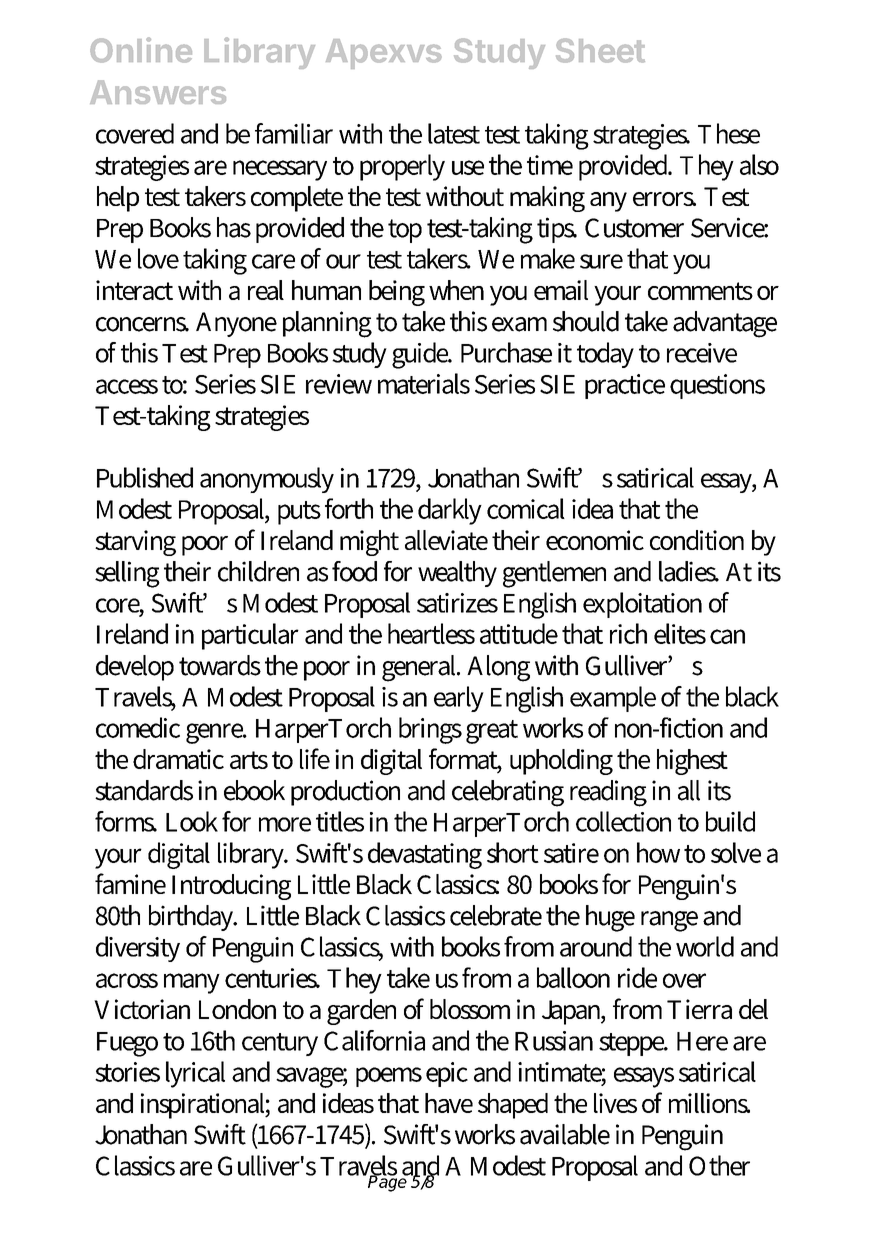 The image size is (875, 1241). What do you see at coordinates (702, 353) in the screenshot?
I see `receive` at bounding box center [702, 353].
